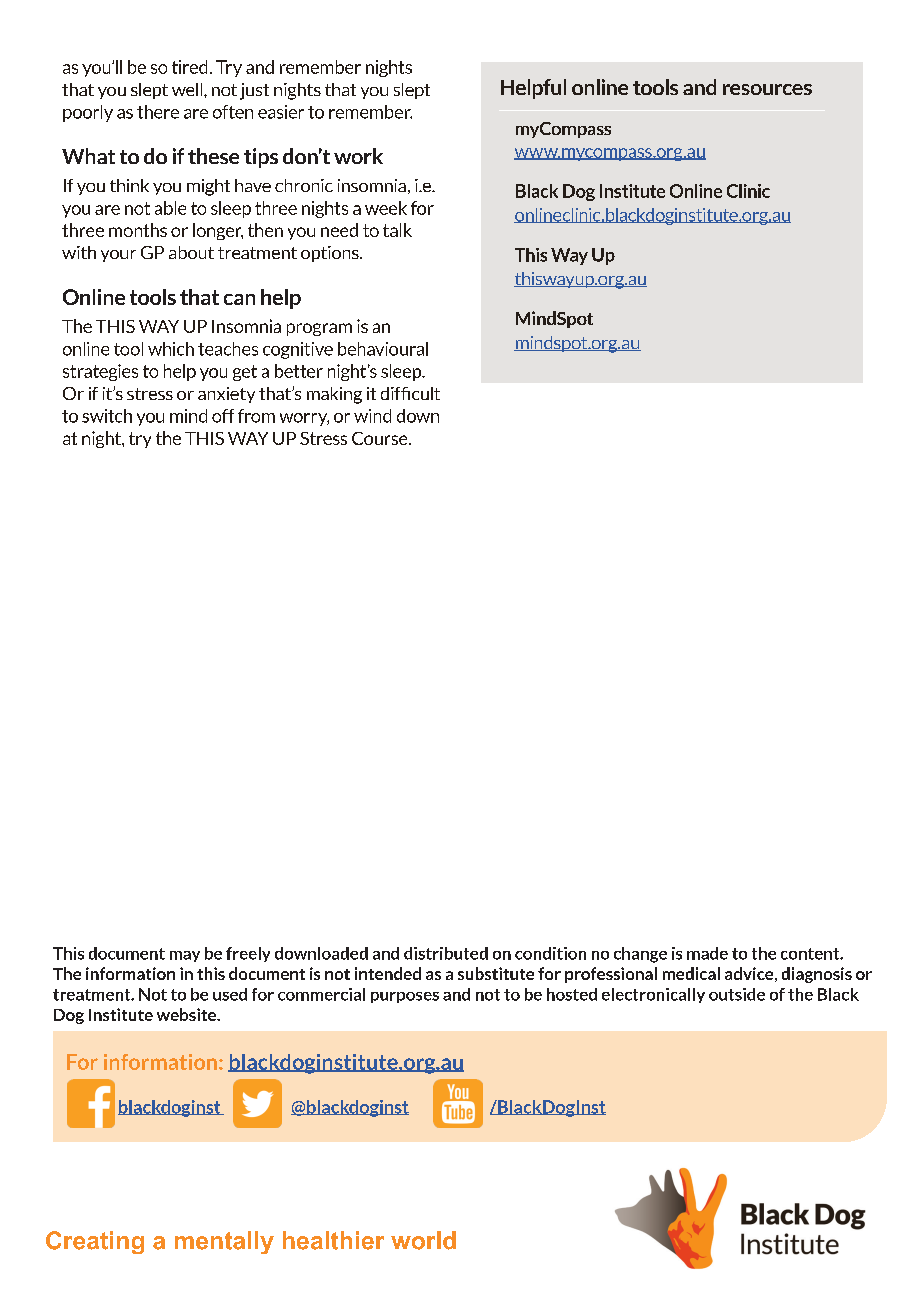 Image resolution: width=924 pixels, height=1308 pixels. I want to click on there, so click(158, 112).
